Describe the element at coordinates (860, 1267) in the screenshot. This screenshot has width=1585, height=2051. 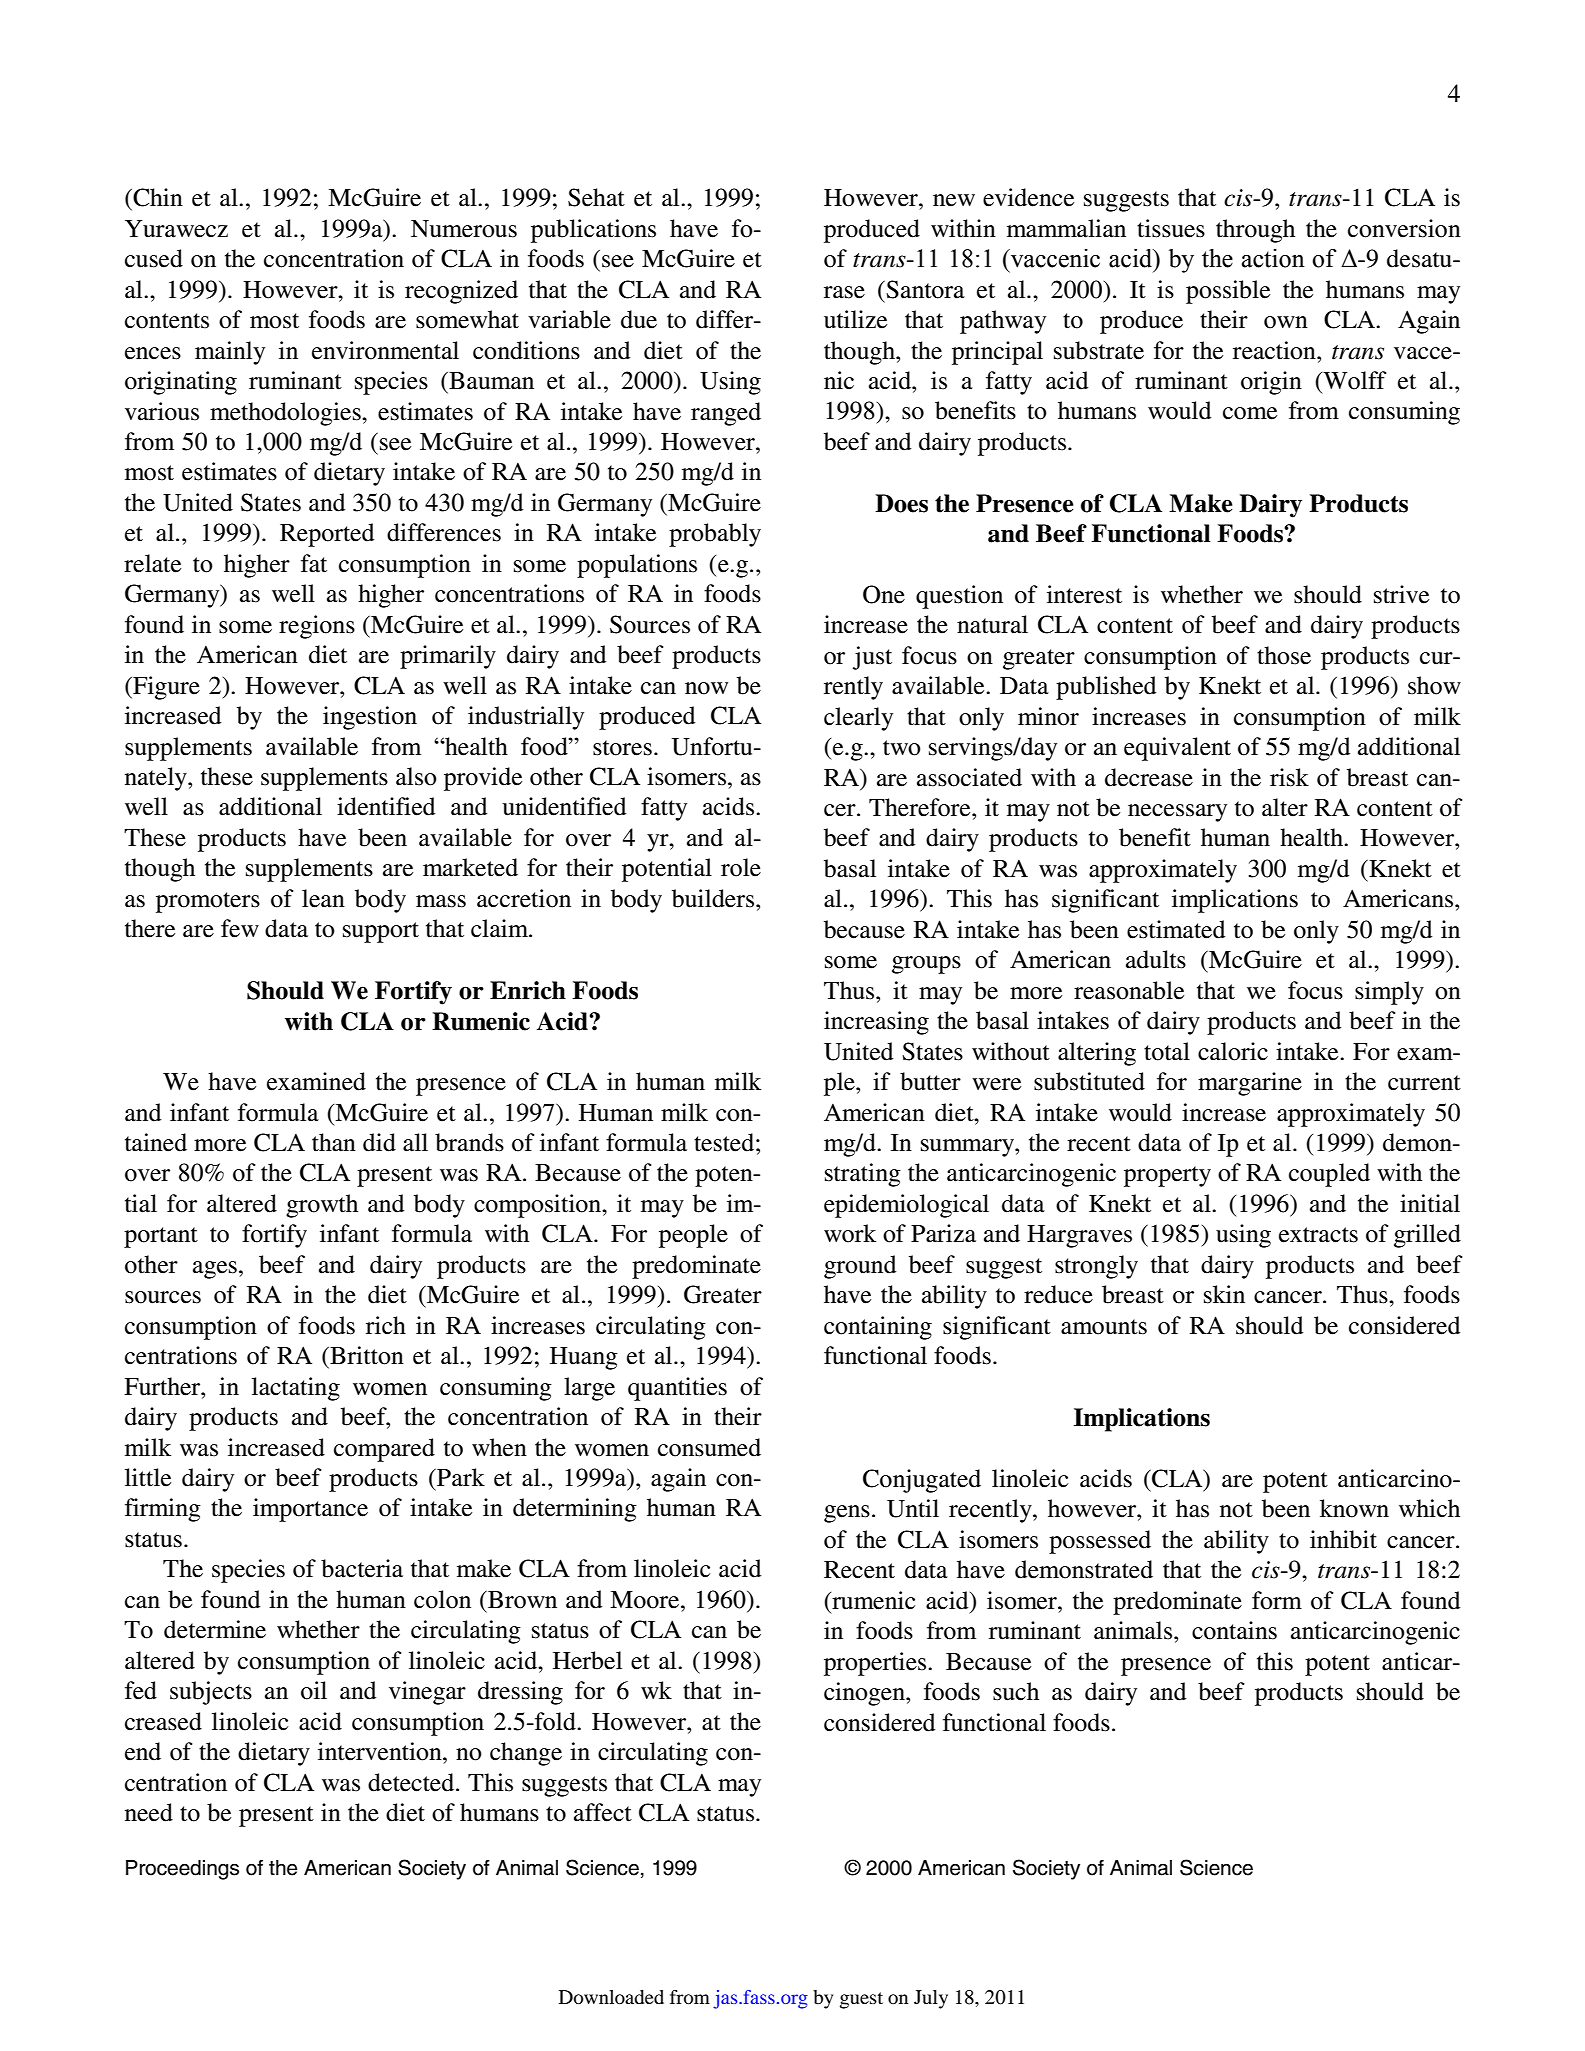
I see `ground` at that location.
